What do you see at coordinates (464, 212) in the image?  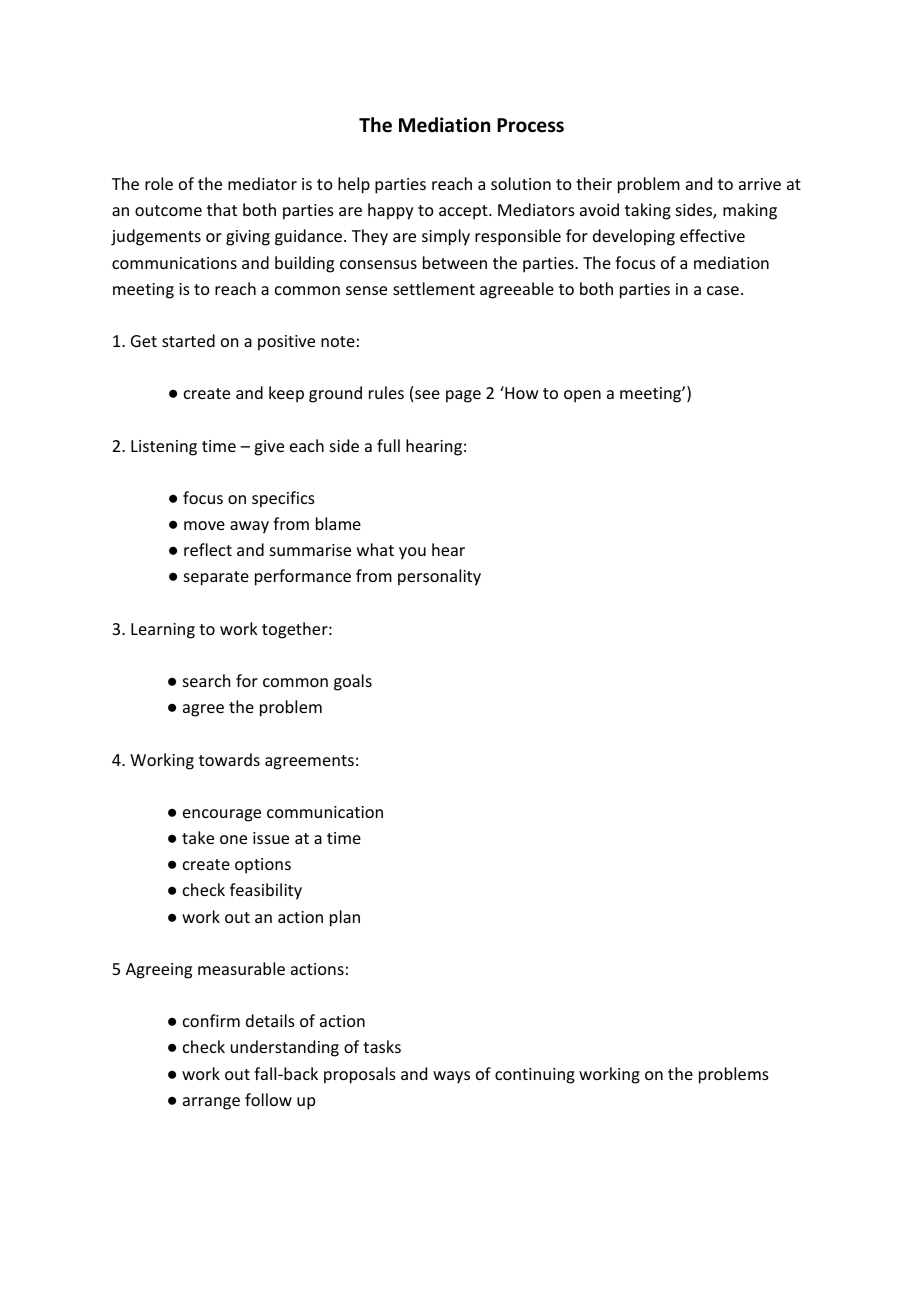 I see `accept` at bounding box center [464, 212].
